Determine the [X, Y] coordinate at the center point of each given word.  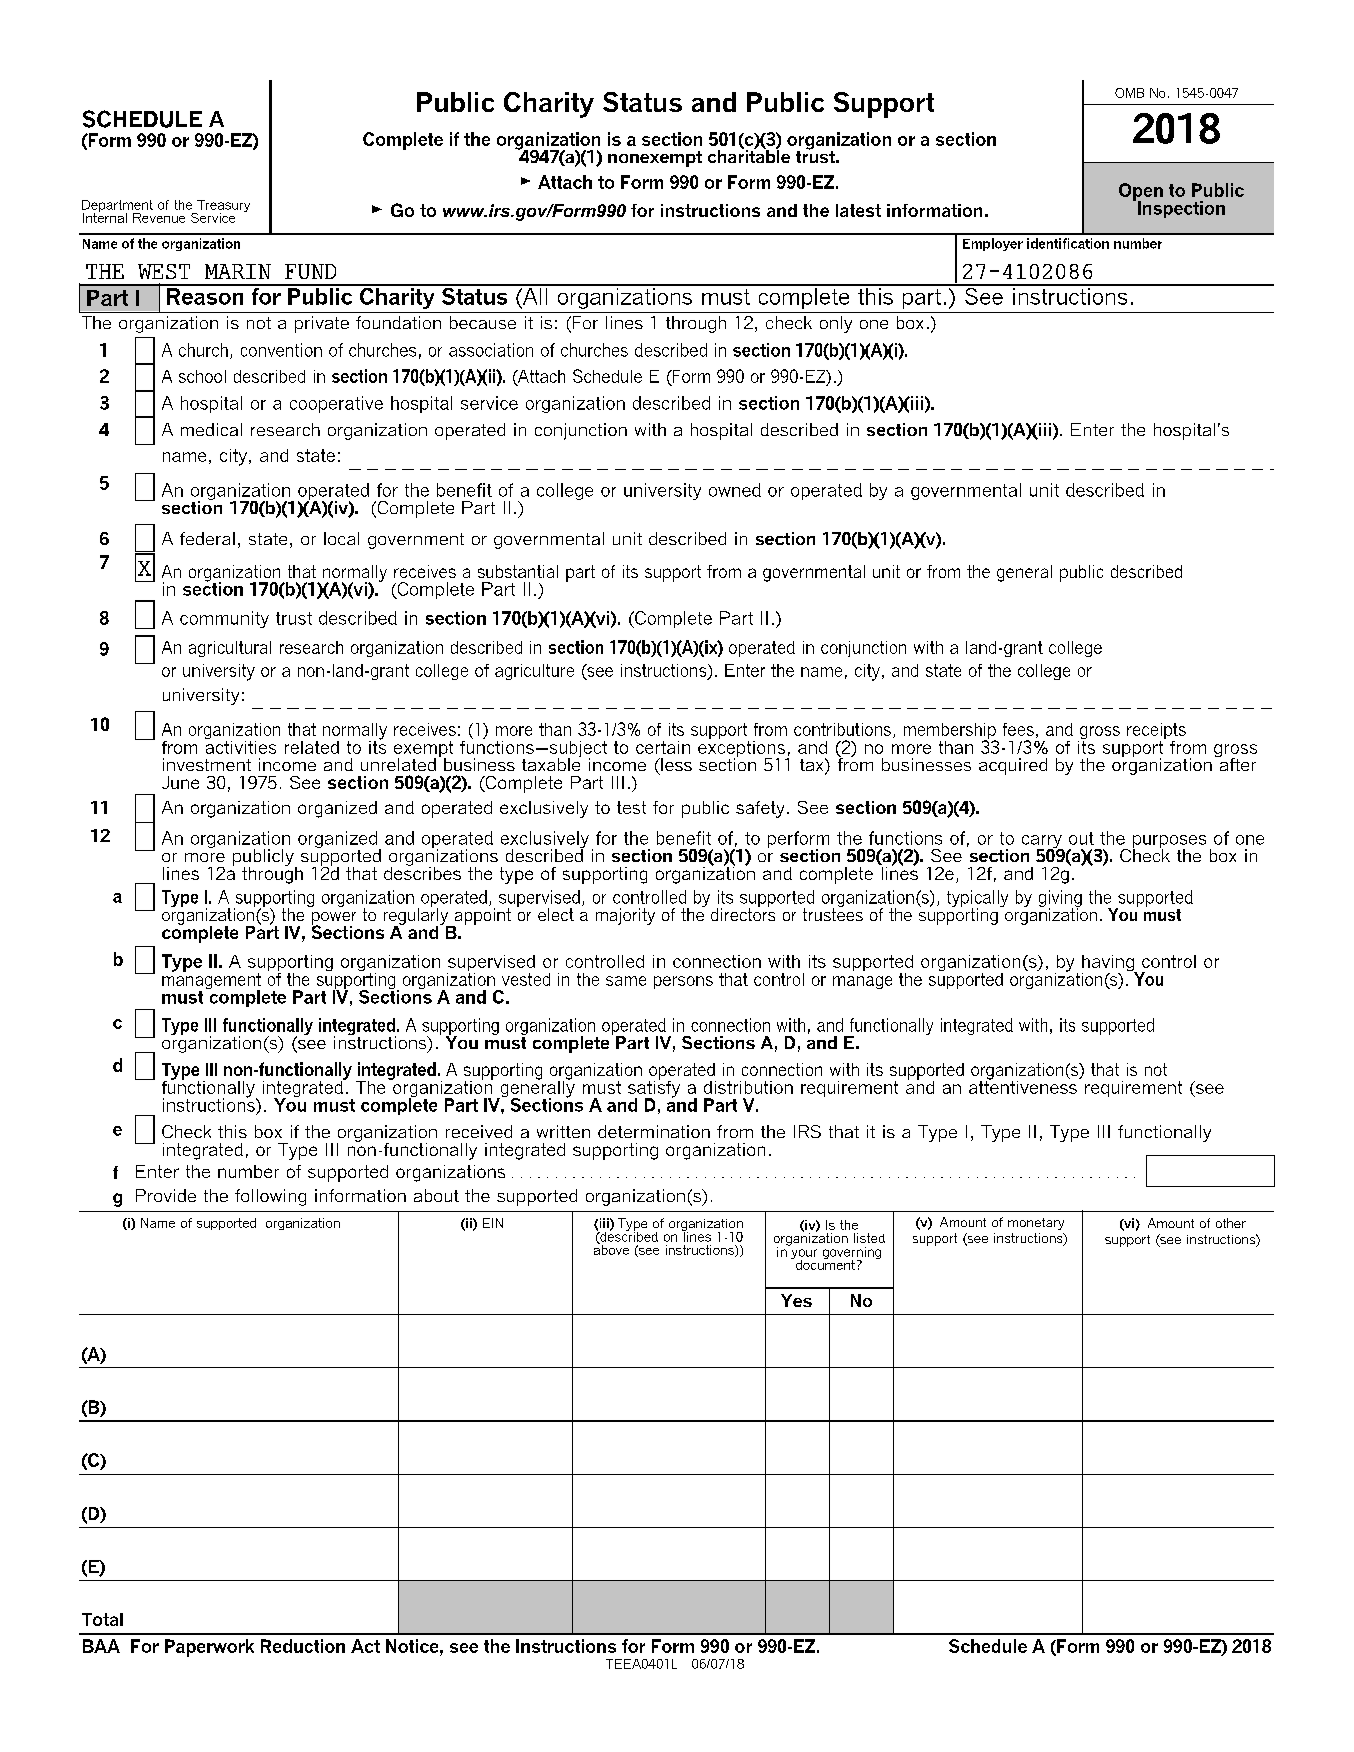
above [611, 1249]
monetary [1036, 1224]
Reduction [303, 1646]
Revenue [159, 218]
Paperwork [209, 1648]
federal [207, 538]
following [270, 1197]
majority [625, 916]
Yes [796, 1300]
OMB [1129, 93]
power [334, 919]
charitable [749, 155]
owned [735, 490]
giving [1060, 900]
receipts [1156, 732]
